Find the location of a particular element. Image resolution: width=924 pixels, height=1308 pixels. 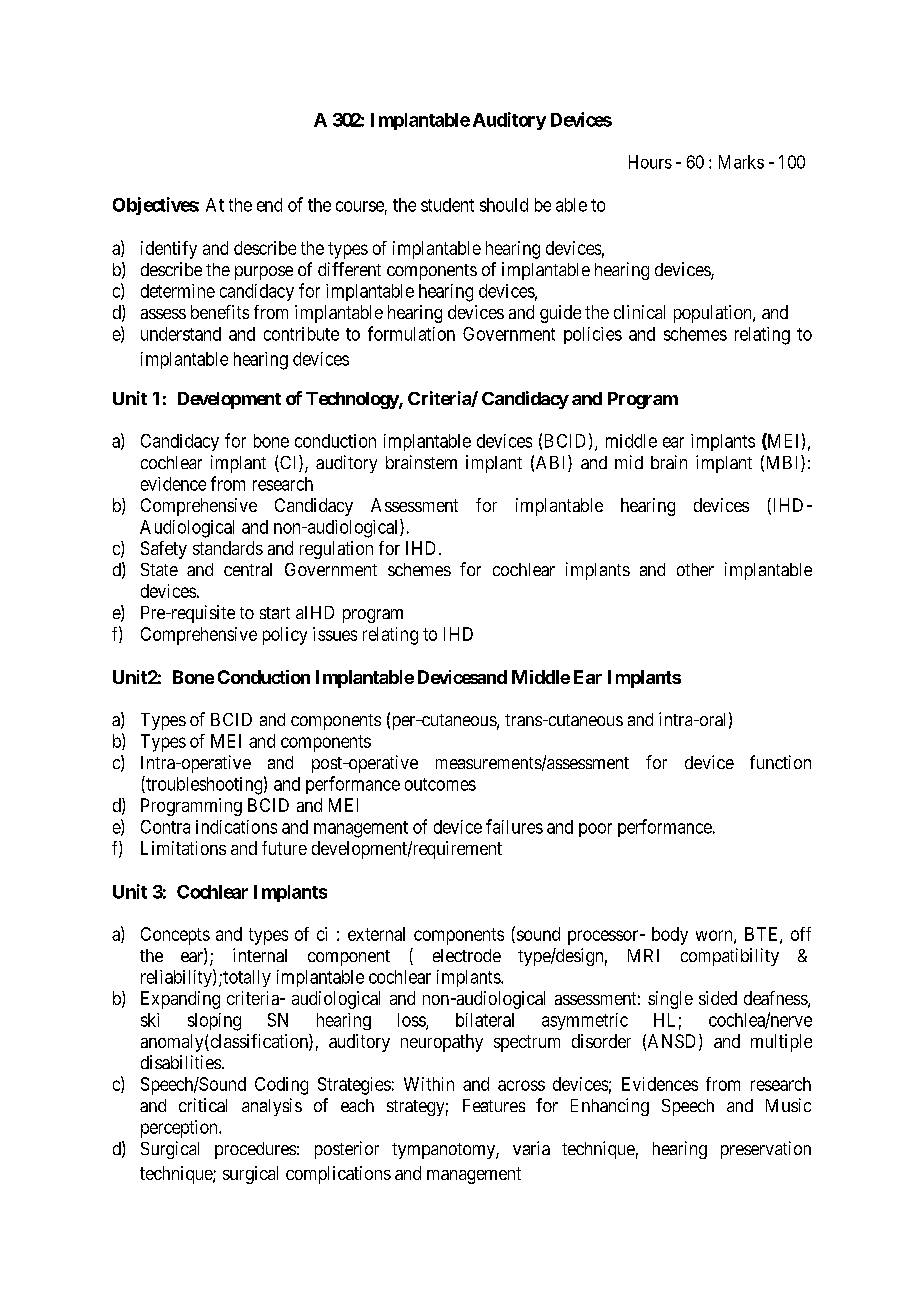

Features is located at coordinates (494, 1105).
